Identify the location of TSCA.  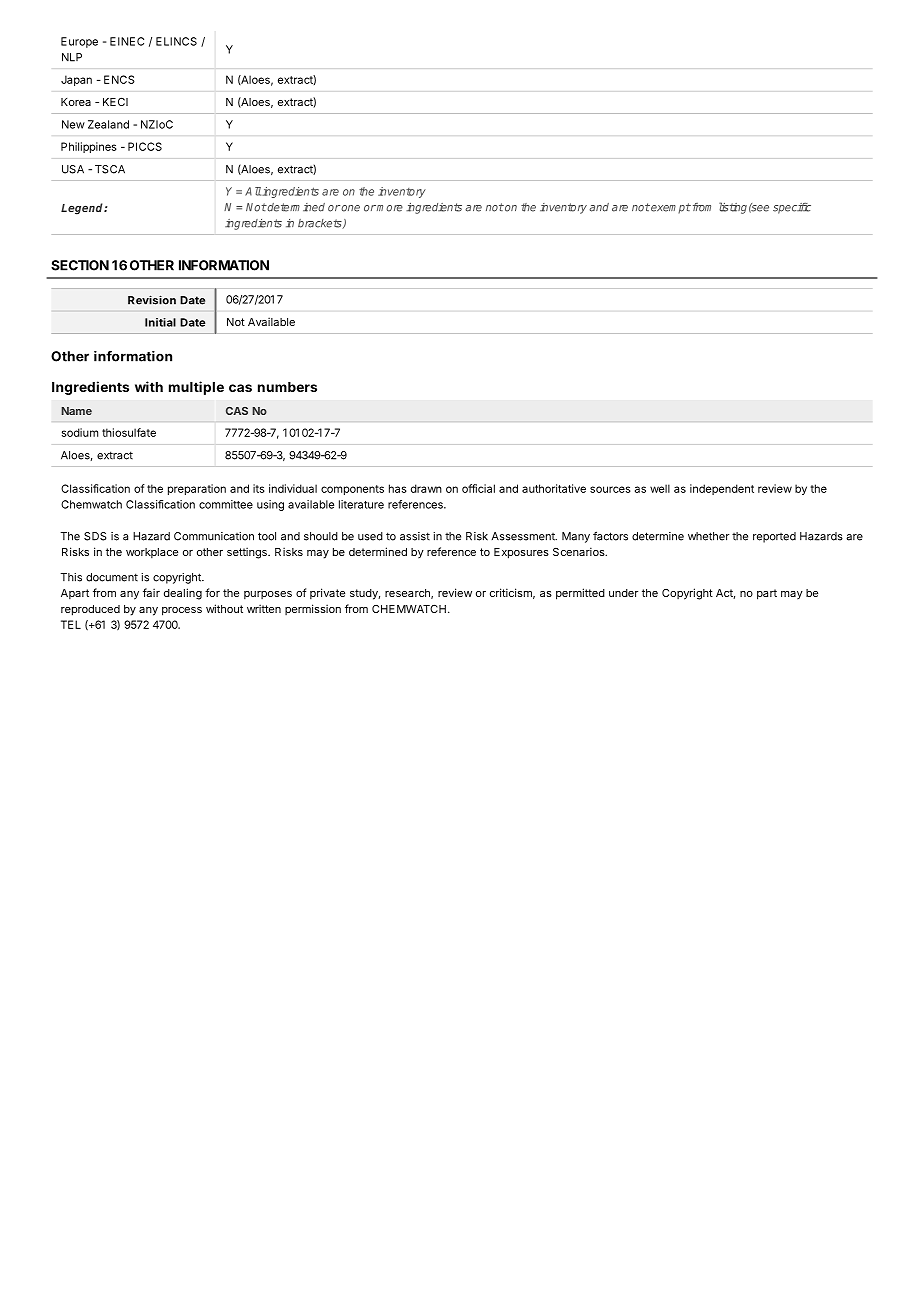
(110, 169).
